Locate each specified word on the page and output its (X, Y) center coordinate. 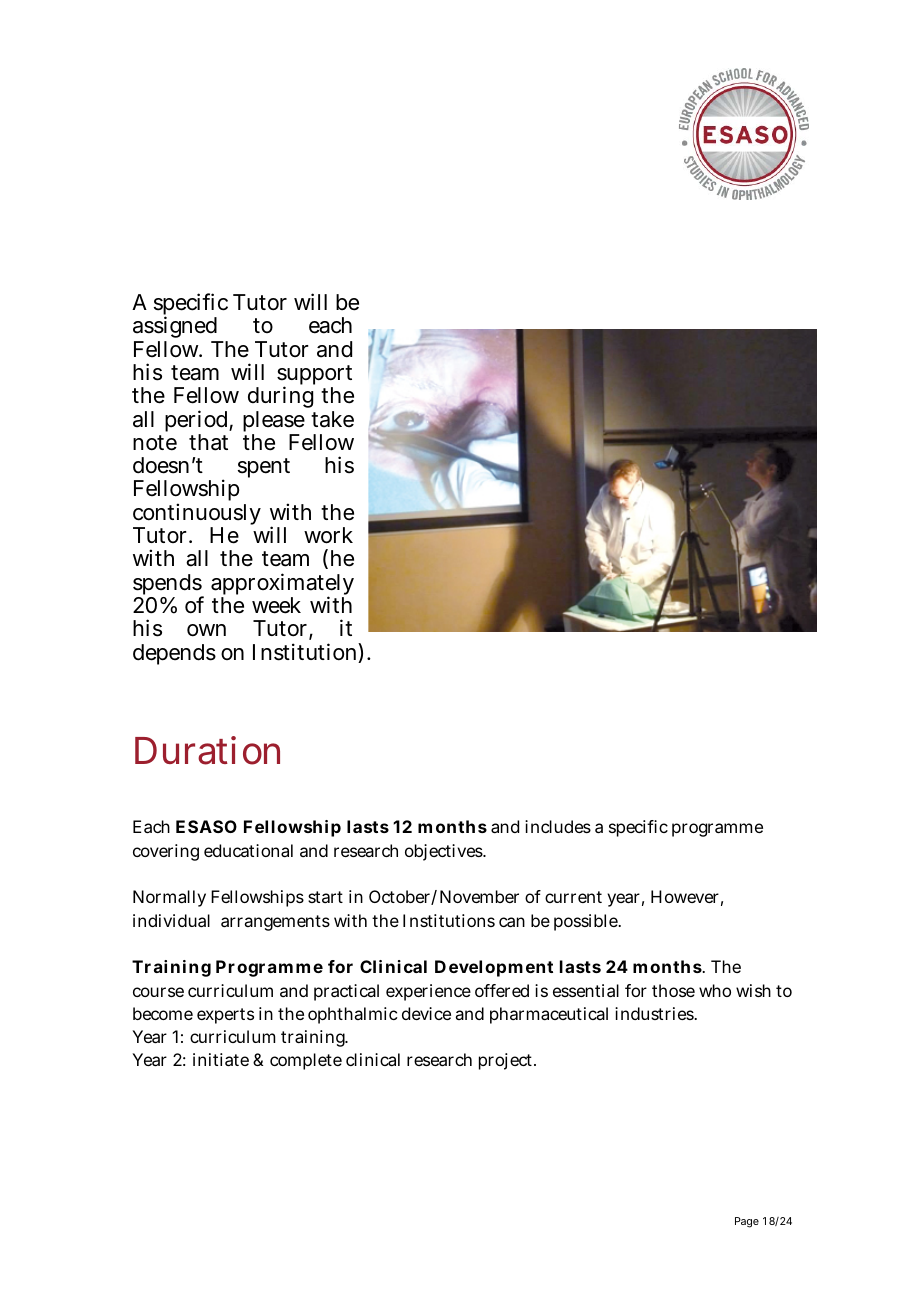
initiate (221, 1059)
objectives (445, 852)
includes (558, 826)
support (314, 376)
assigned (176, 329)
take (332, 419)
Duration (207, 750)
